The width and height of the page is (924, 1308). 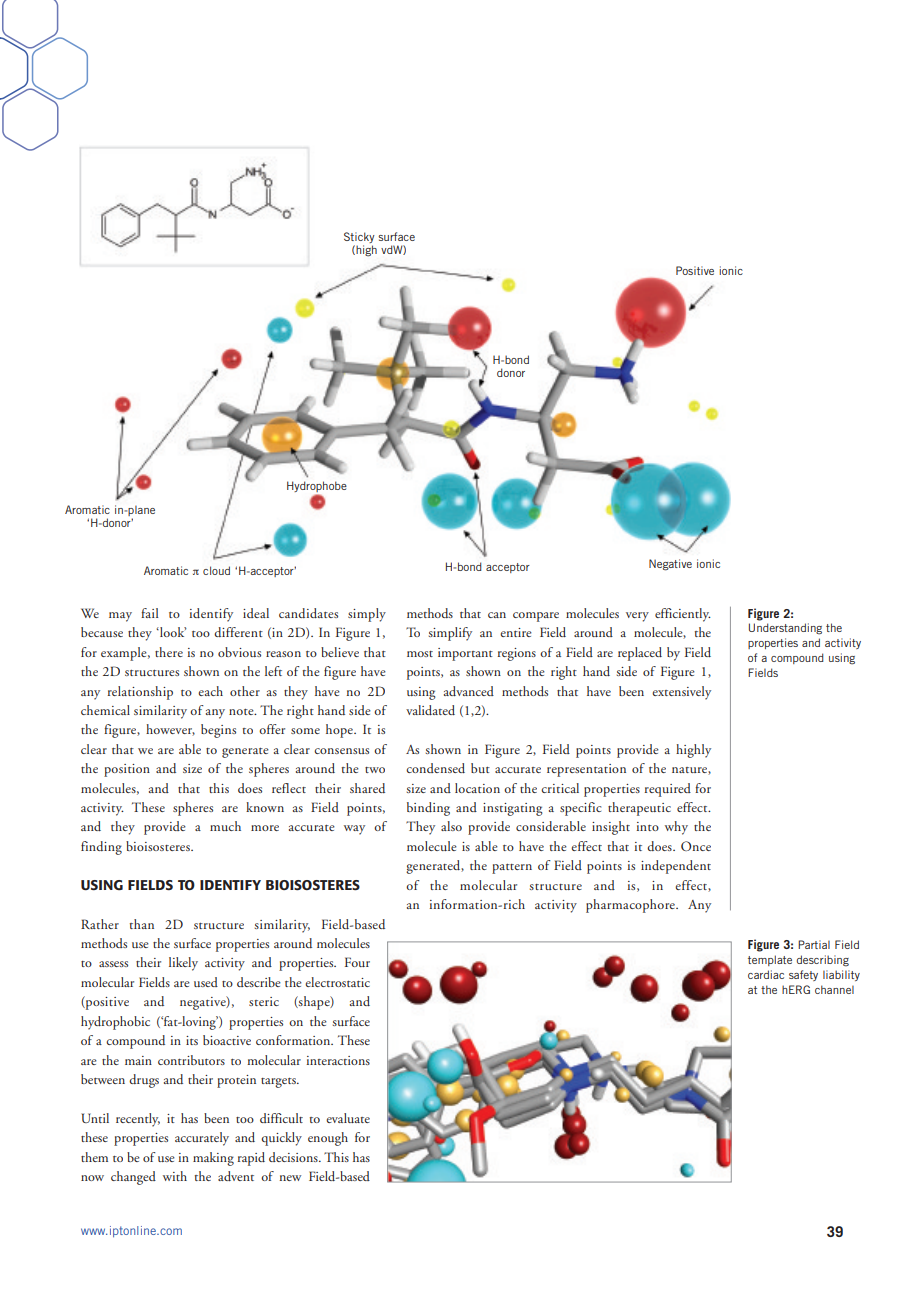 What do you see at coordinates (142, 924) in the page?
I see `than` at bounding box center [142, 924].
